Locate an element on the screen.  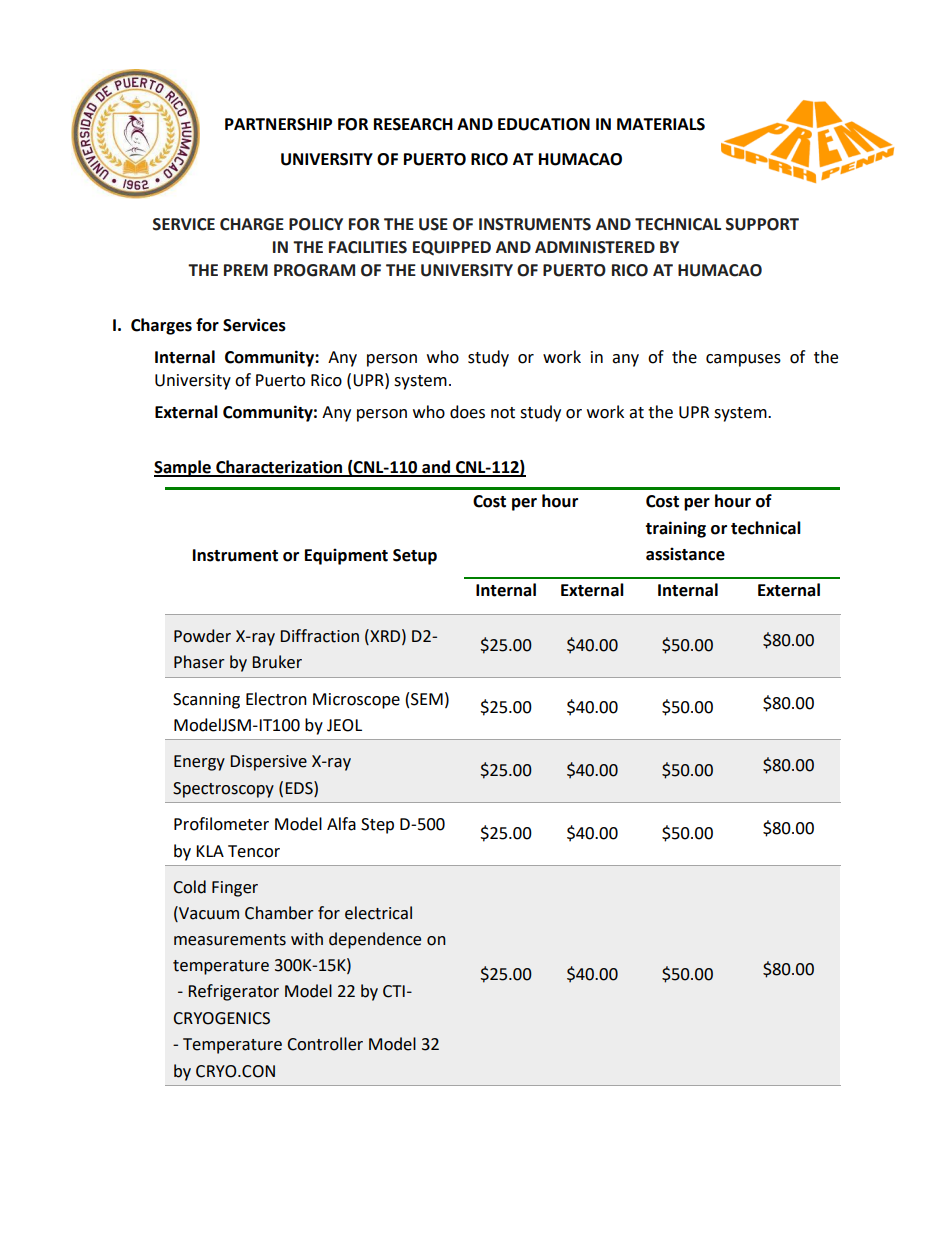
Powder is located at coordinates (202, 636).
